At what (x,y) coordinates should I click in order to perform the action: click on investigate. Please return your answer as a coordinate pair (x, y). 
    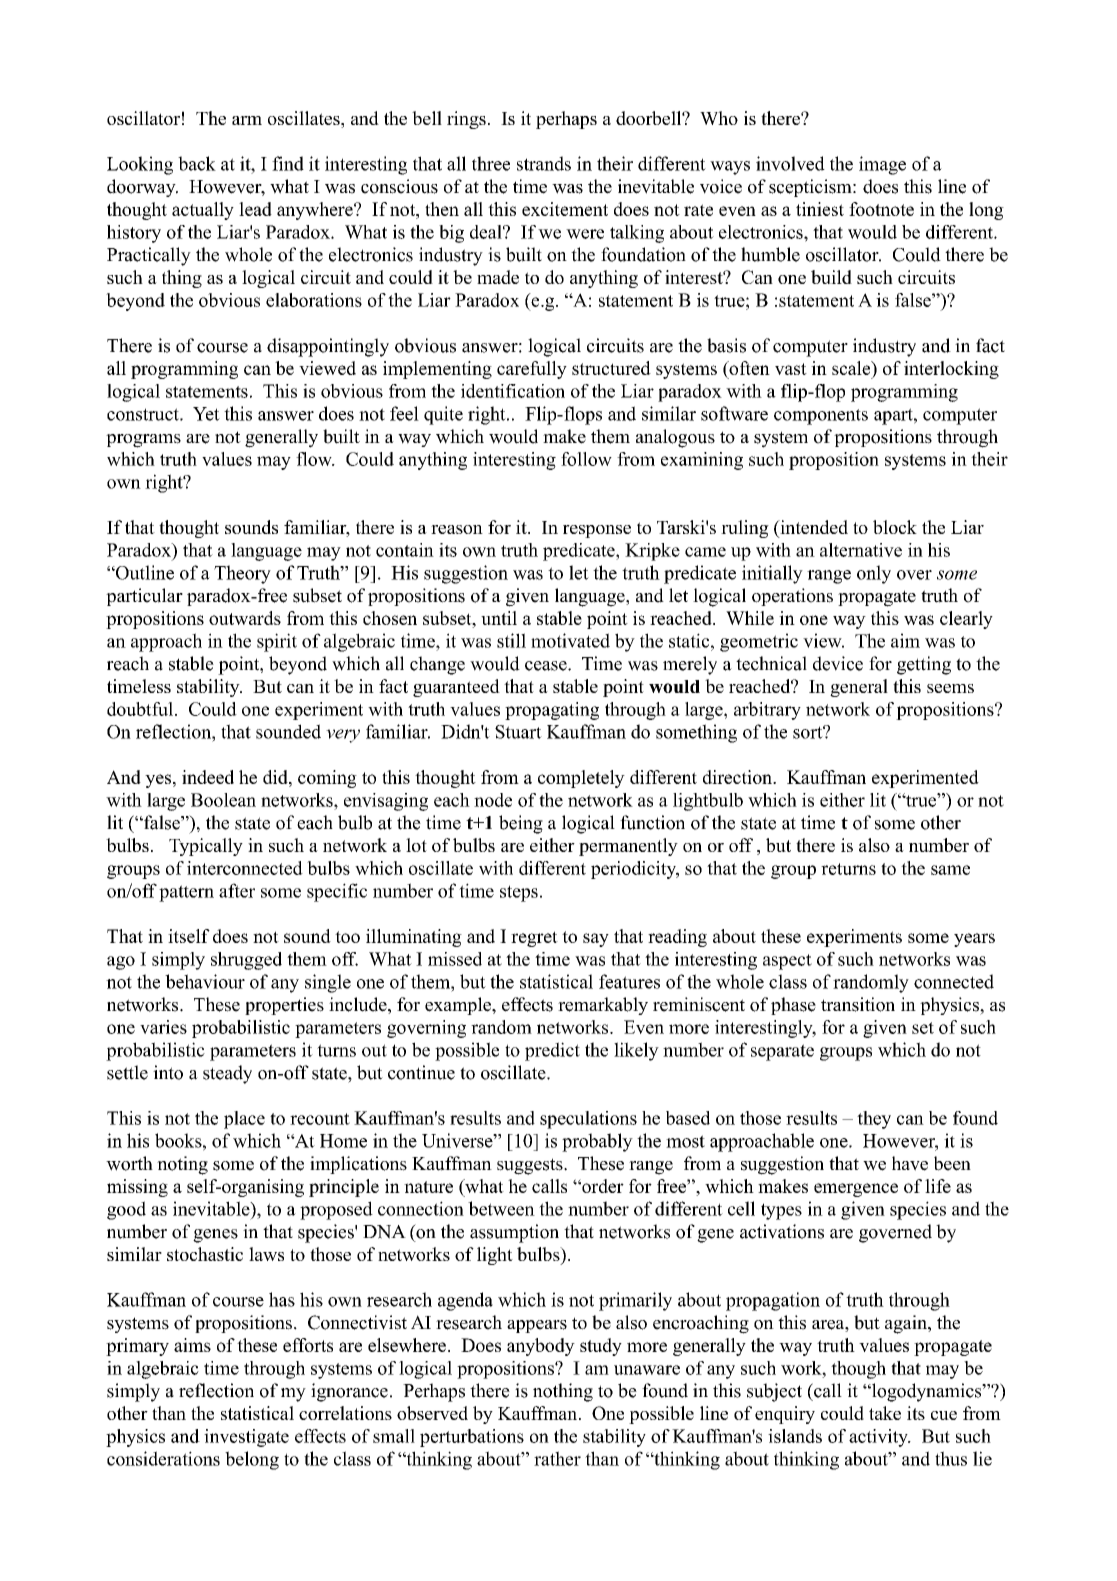
    Looking at the image, I should click on (246, 1438).
